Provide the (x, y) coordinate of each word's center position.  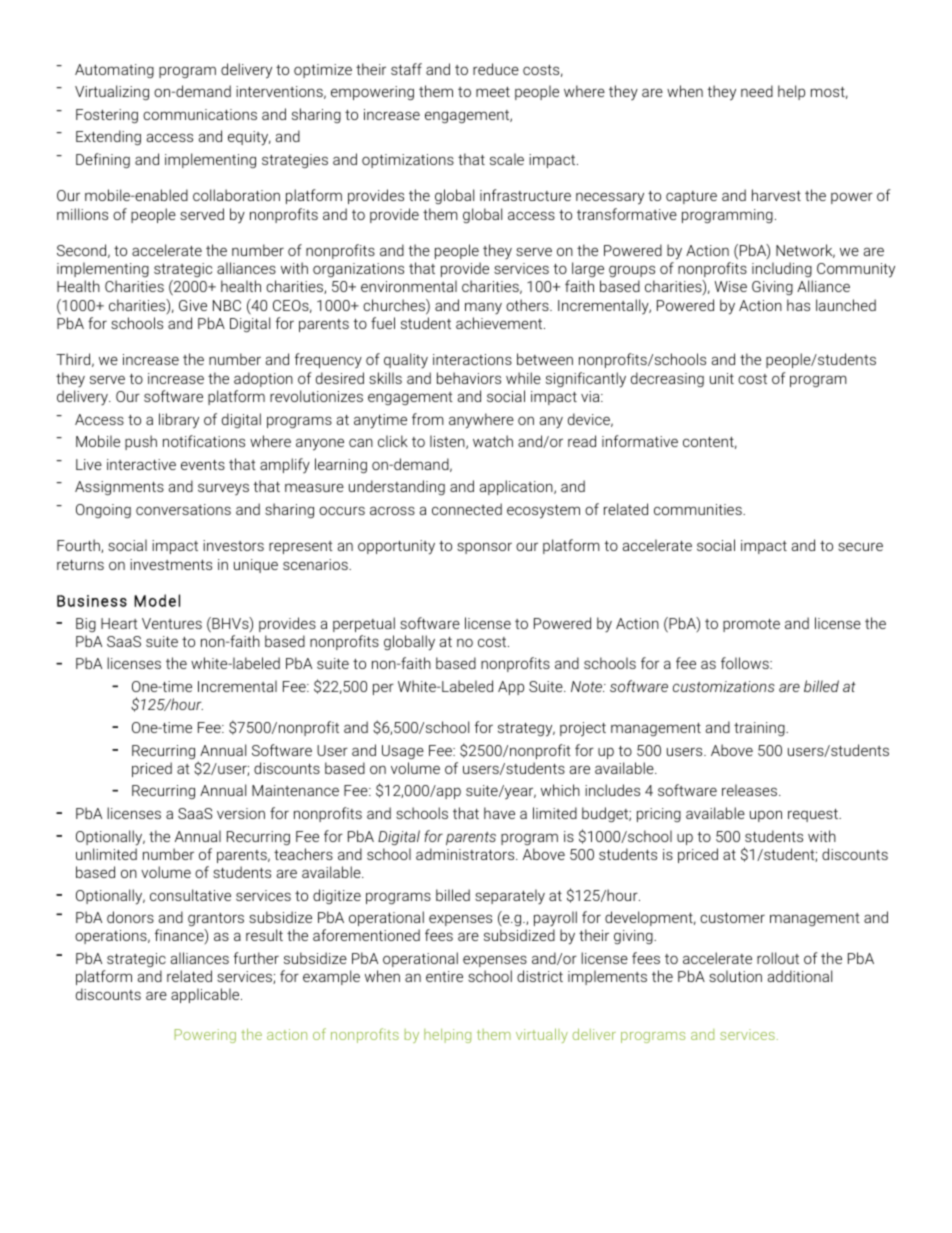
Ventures (172, 623)
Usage (403, 752)
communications (200, 114)
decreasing (667, 379)
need (757, 91)
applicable (206, 995)
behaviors (469, 378)
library (179, 421)
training (760, 729)
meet (493, 92)
